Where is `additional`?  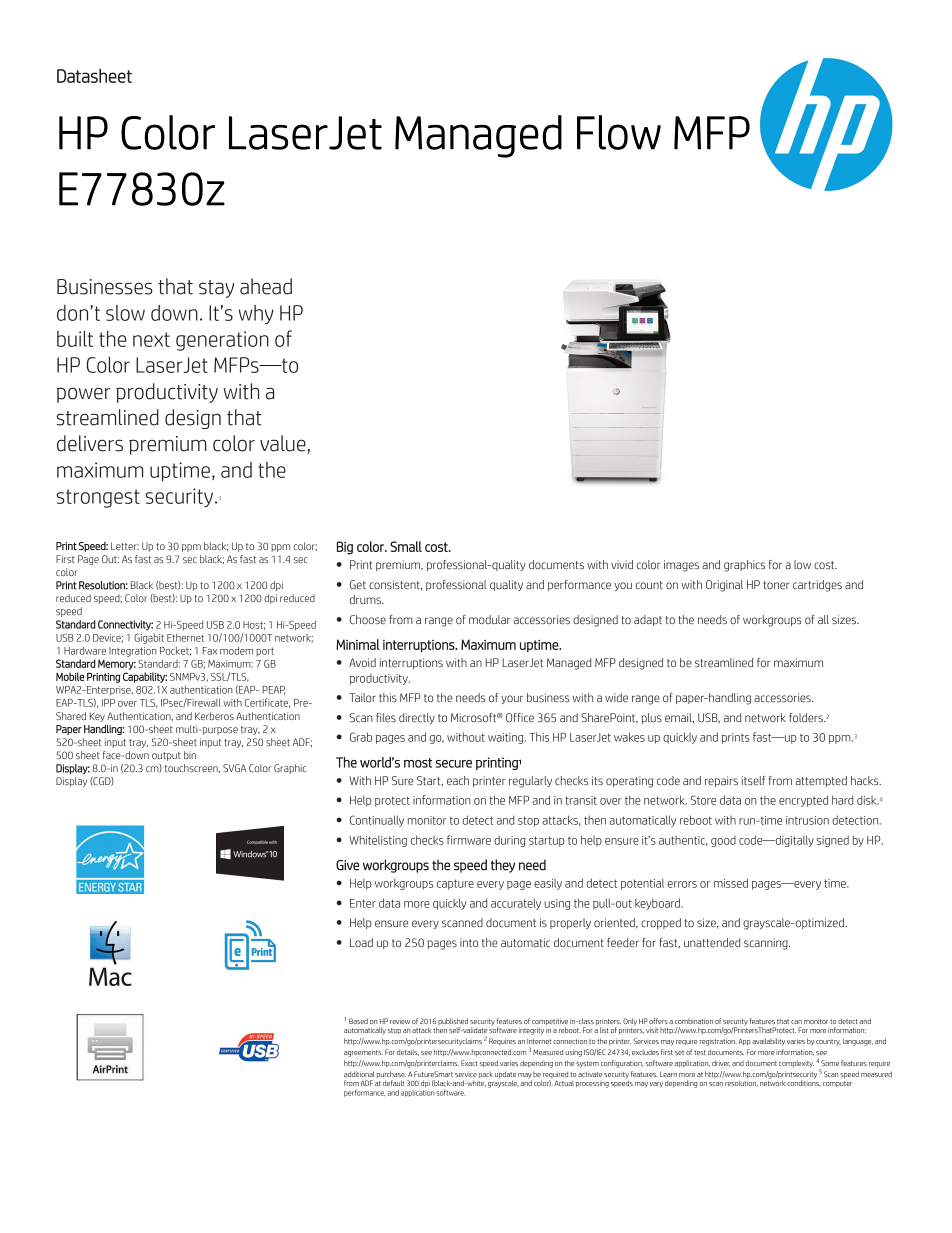 additional is located at coordinates (359, 1074).
